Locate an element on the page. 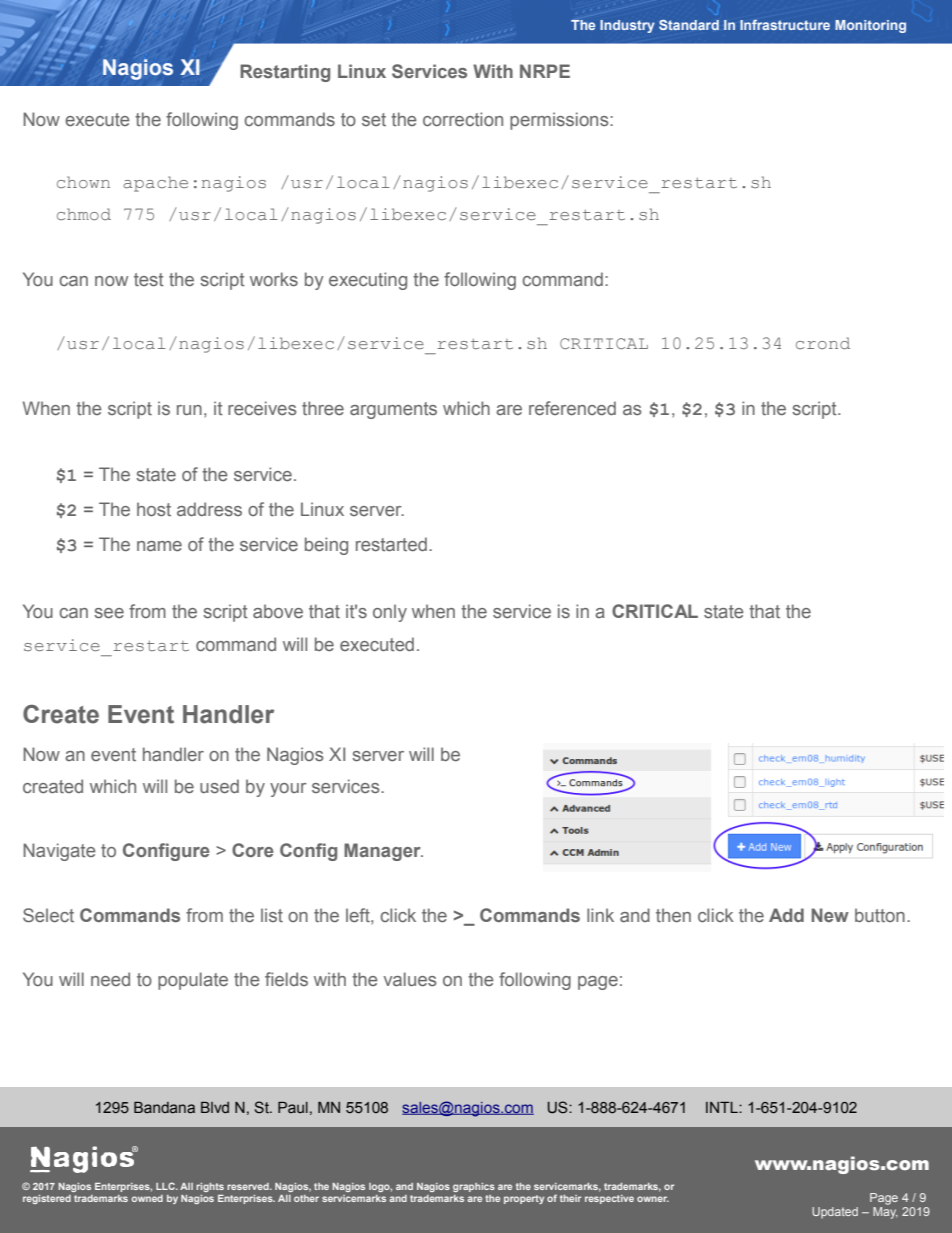 The width and height of the page is (952, 1233). Infrastructure is located at coordinates (785, 24).
